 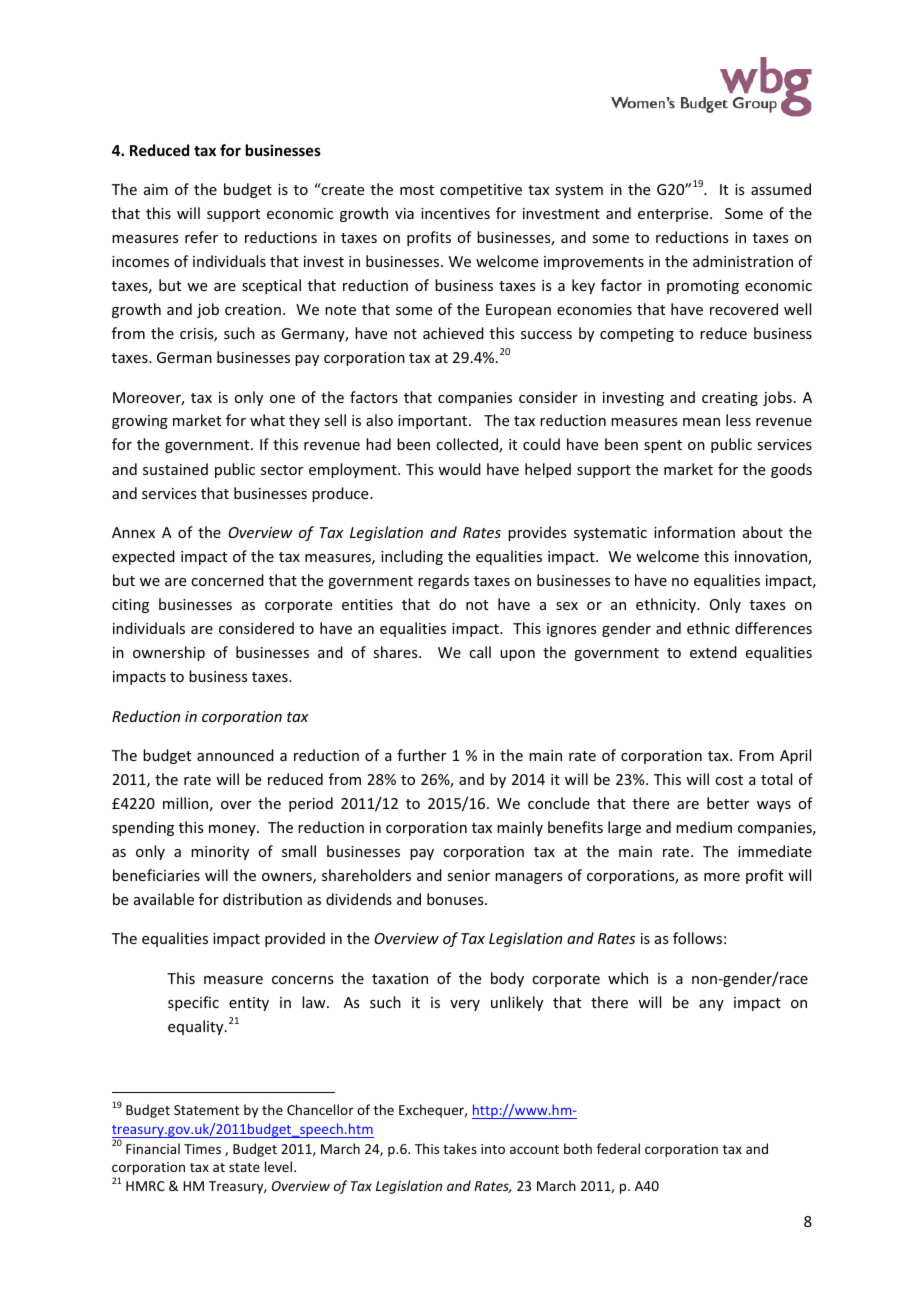 What do you see at coordinates (434, 422) in the image?
I see `important` at bounding box center [434, 422].
